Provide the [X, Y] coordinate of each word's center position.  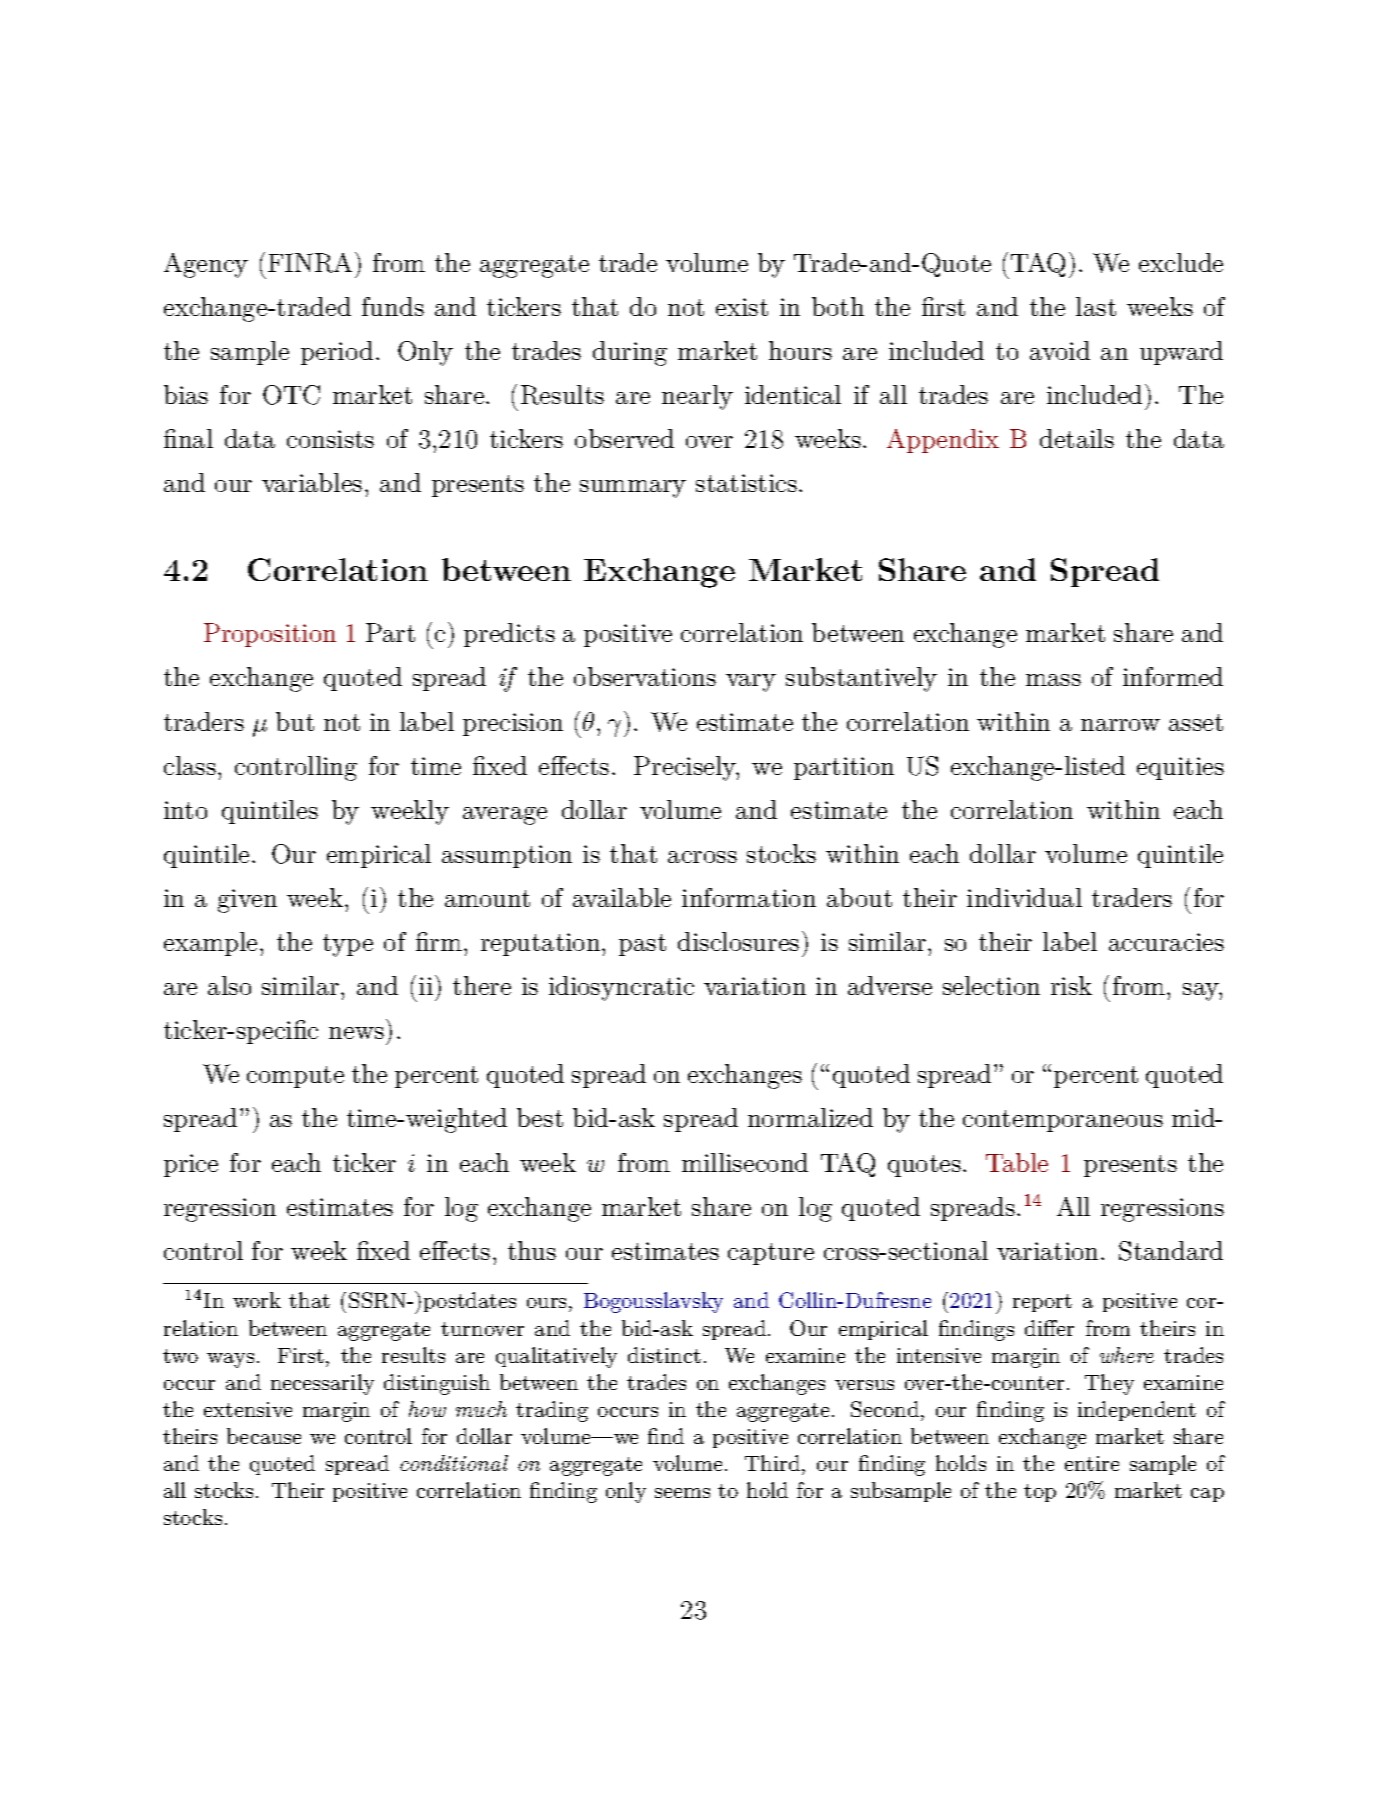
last [1096, 306]
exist [742, 307]
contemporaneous [1063, 1121]
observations [645, 676]
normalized [810, 1117]
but [295, 721]
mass [1053, 680]
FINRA [310, 263]
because [264, 1436]
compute [295, 1077]
